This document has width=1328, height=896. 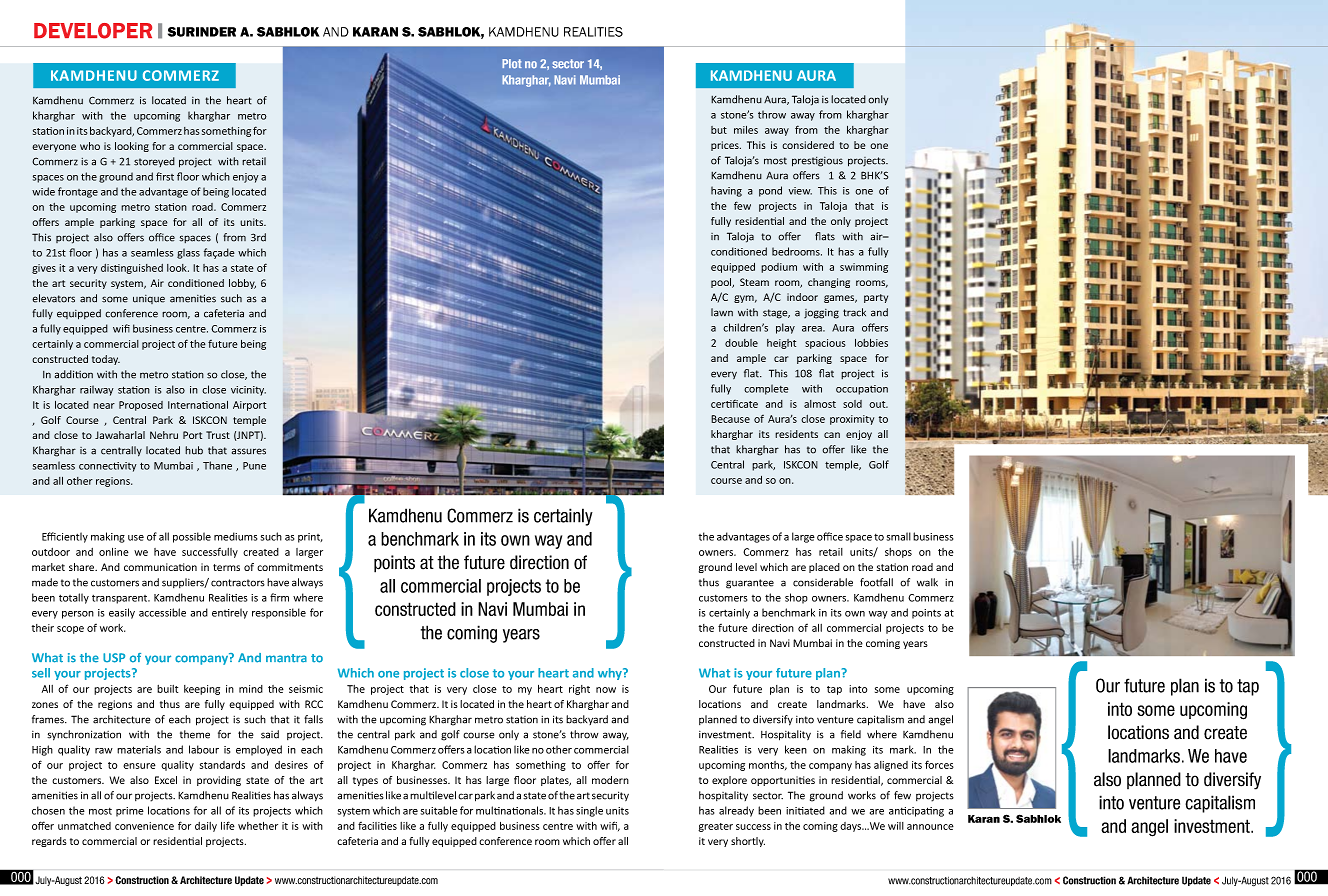 What do you see at coordinates (439, 810) in the document?
I see `suitable` at bounding box center [439, 810].
